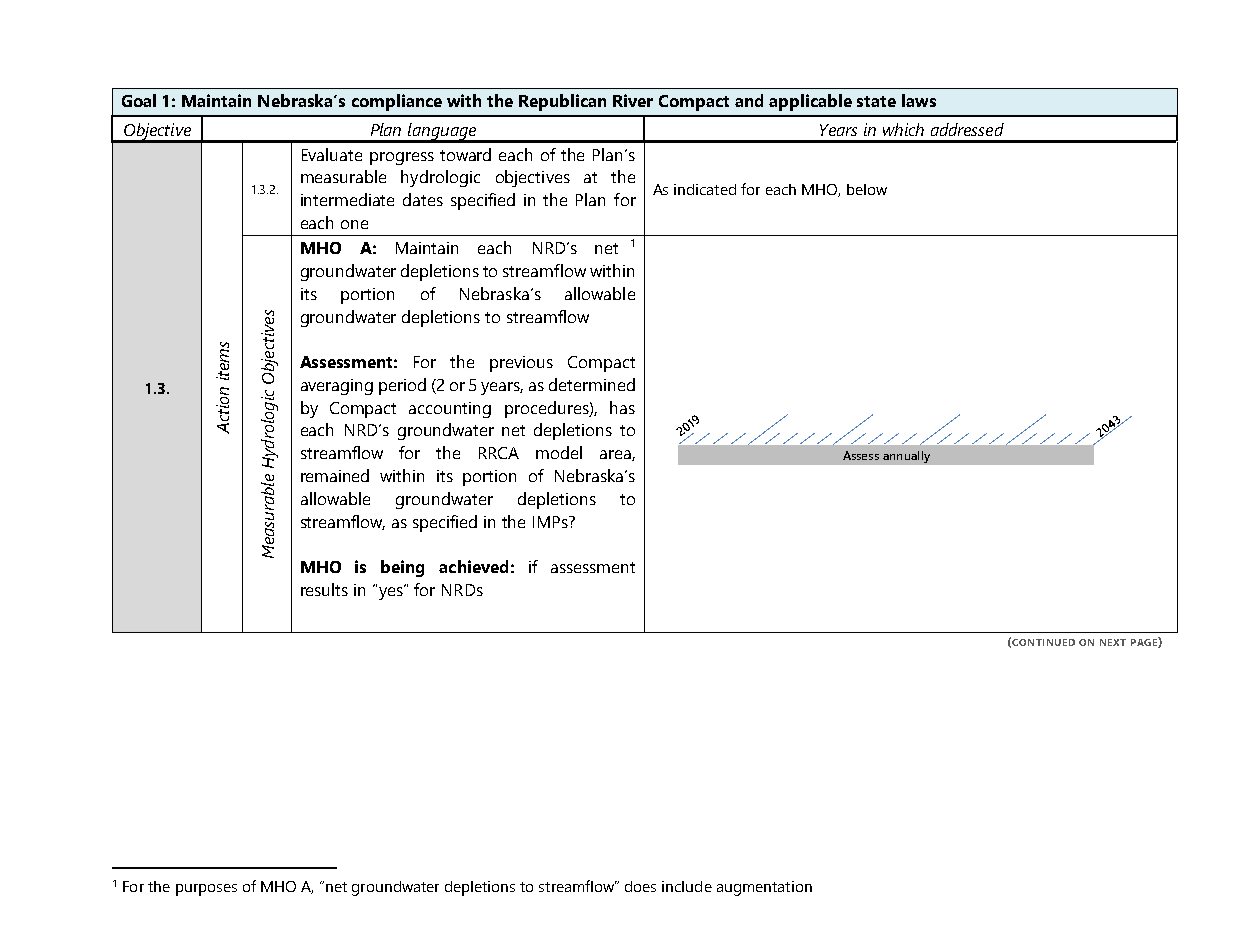 The height and width of the screenshot is (952, 1233). I want to click on averaging, so click(337, 387).
